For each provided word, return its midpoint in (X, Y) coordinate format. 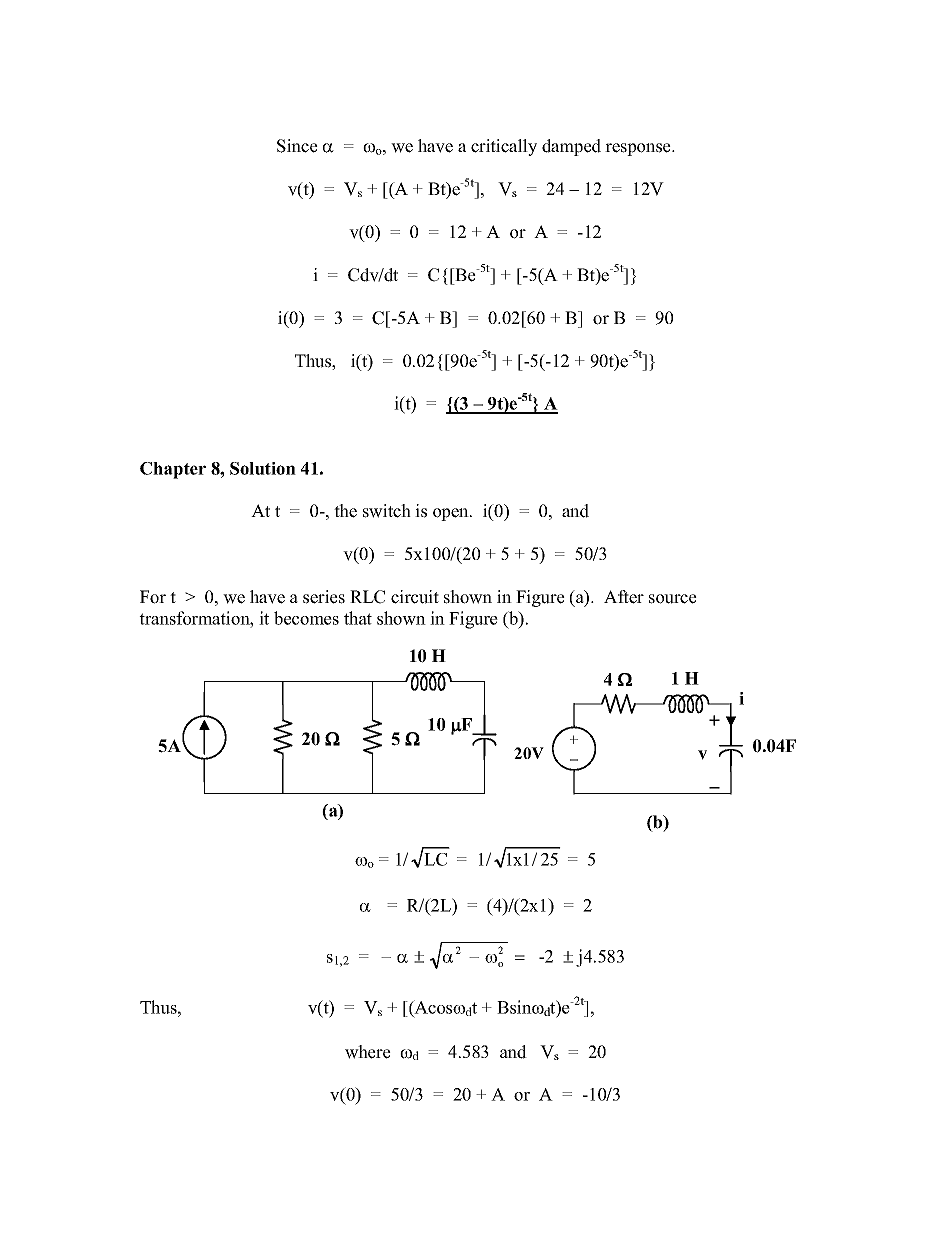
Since (297, 146)
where (368, 1052)
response (639, 149)
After (624, 597)
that (358, 618)
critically (504, 147)
